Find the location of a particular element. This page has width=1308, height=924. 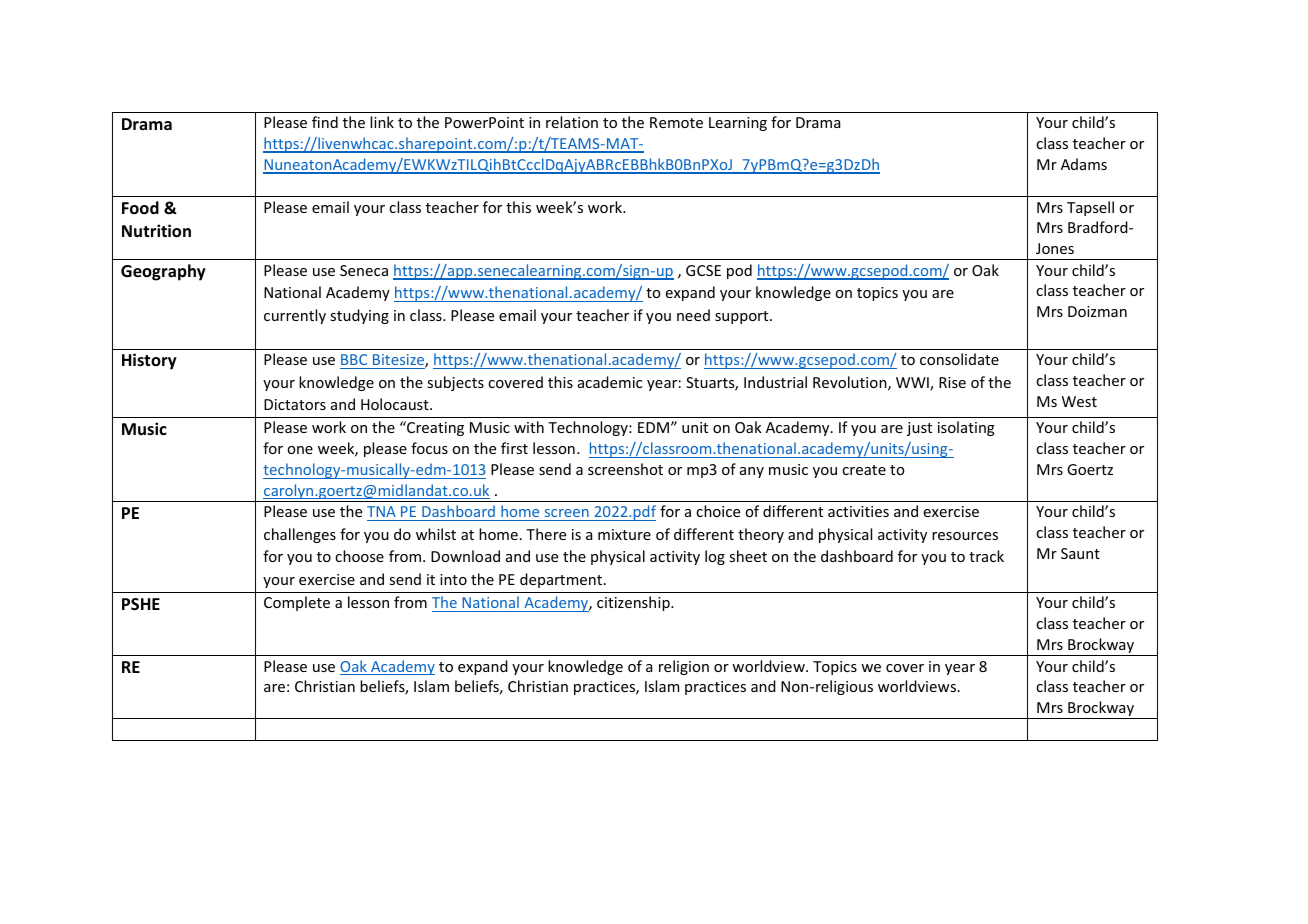

consolidate is located at coordinates (959, 359).
